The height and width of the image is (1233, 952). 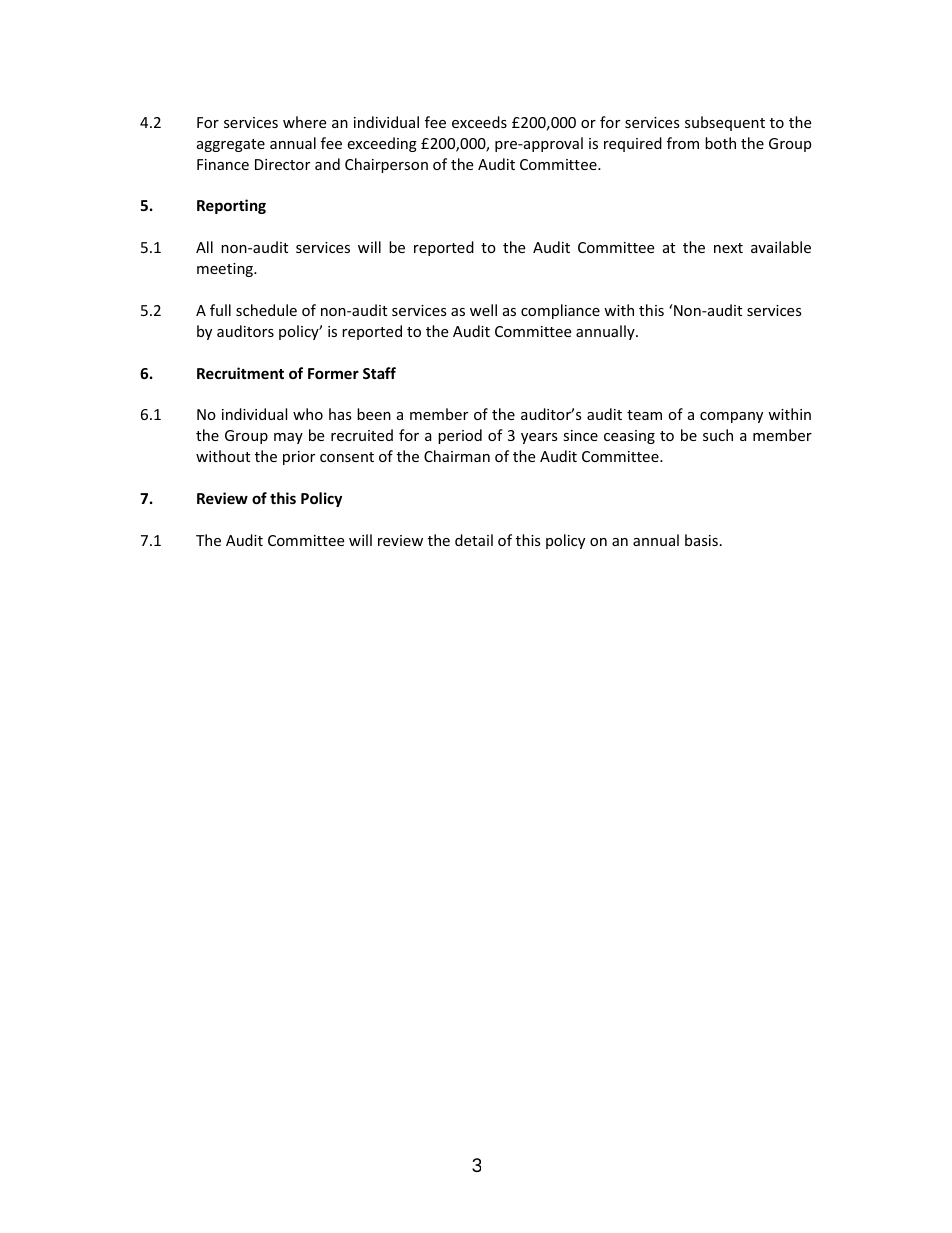 What do you see at coordinates (304, 122) in the image?
I see `where` at bounding box center [304, 122].
